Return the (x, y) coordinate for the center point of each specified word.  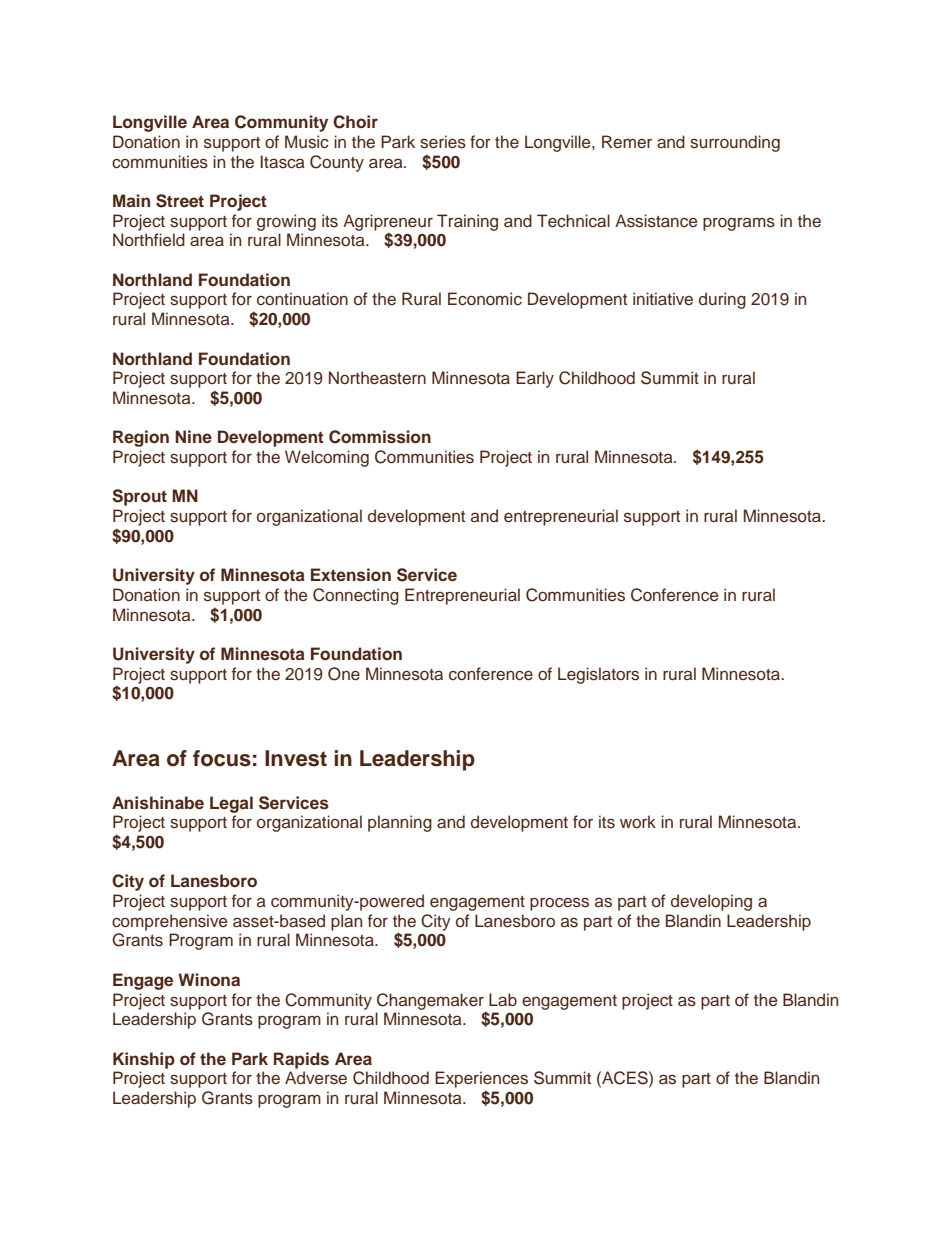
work (638, 821)
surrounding (735, 143)
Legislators (598, 675)
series (443, 142)
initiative (663, 299)
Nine (193, 436)
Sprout (139, 497)
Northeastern (377, 378)
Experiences (481, 1079)
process (559, 904)
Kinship (144, 1060)
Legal (231, 804)
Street (180, 201)
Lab (503, 1000)
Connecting (356, 596)
